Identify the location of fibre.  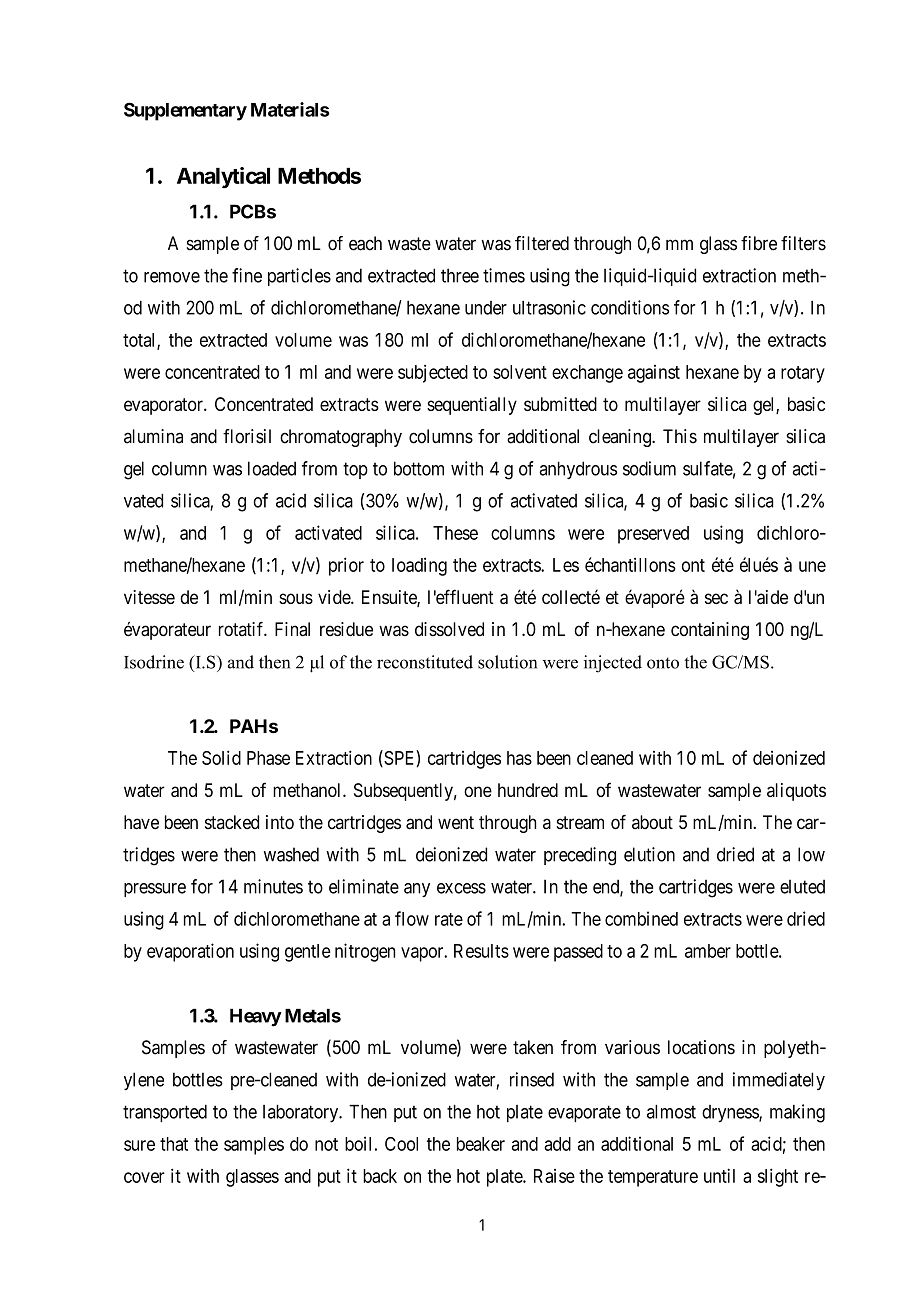
(759, 243).
